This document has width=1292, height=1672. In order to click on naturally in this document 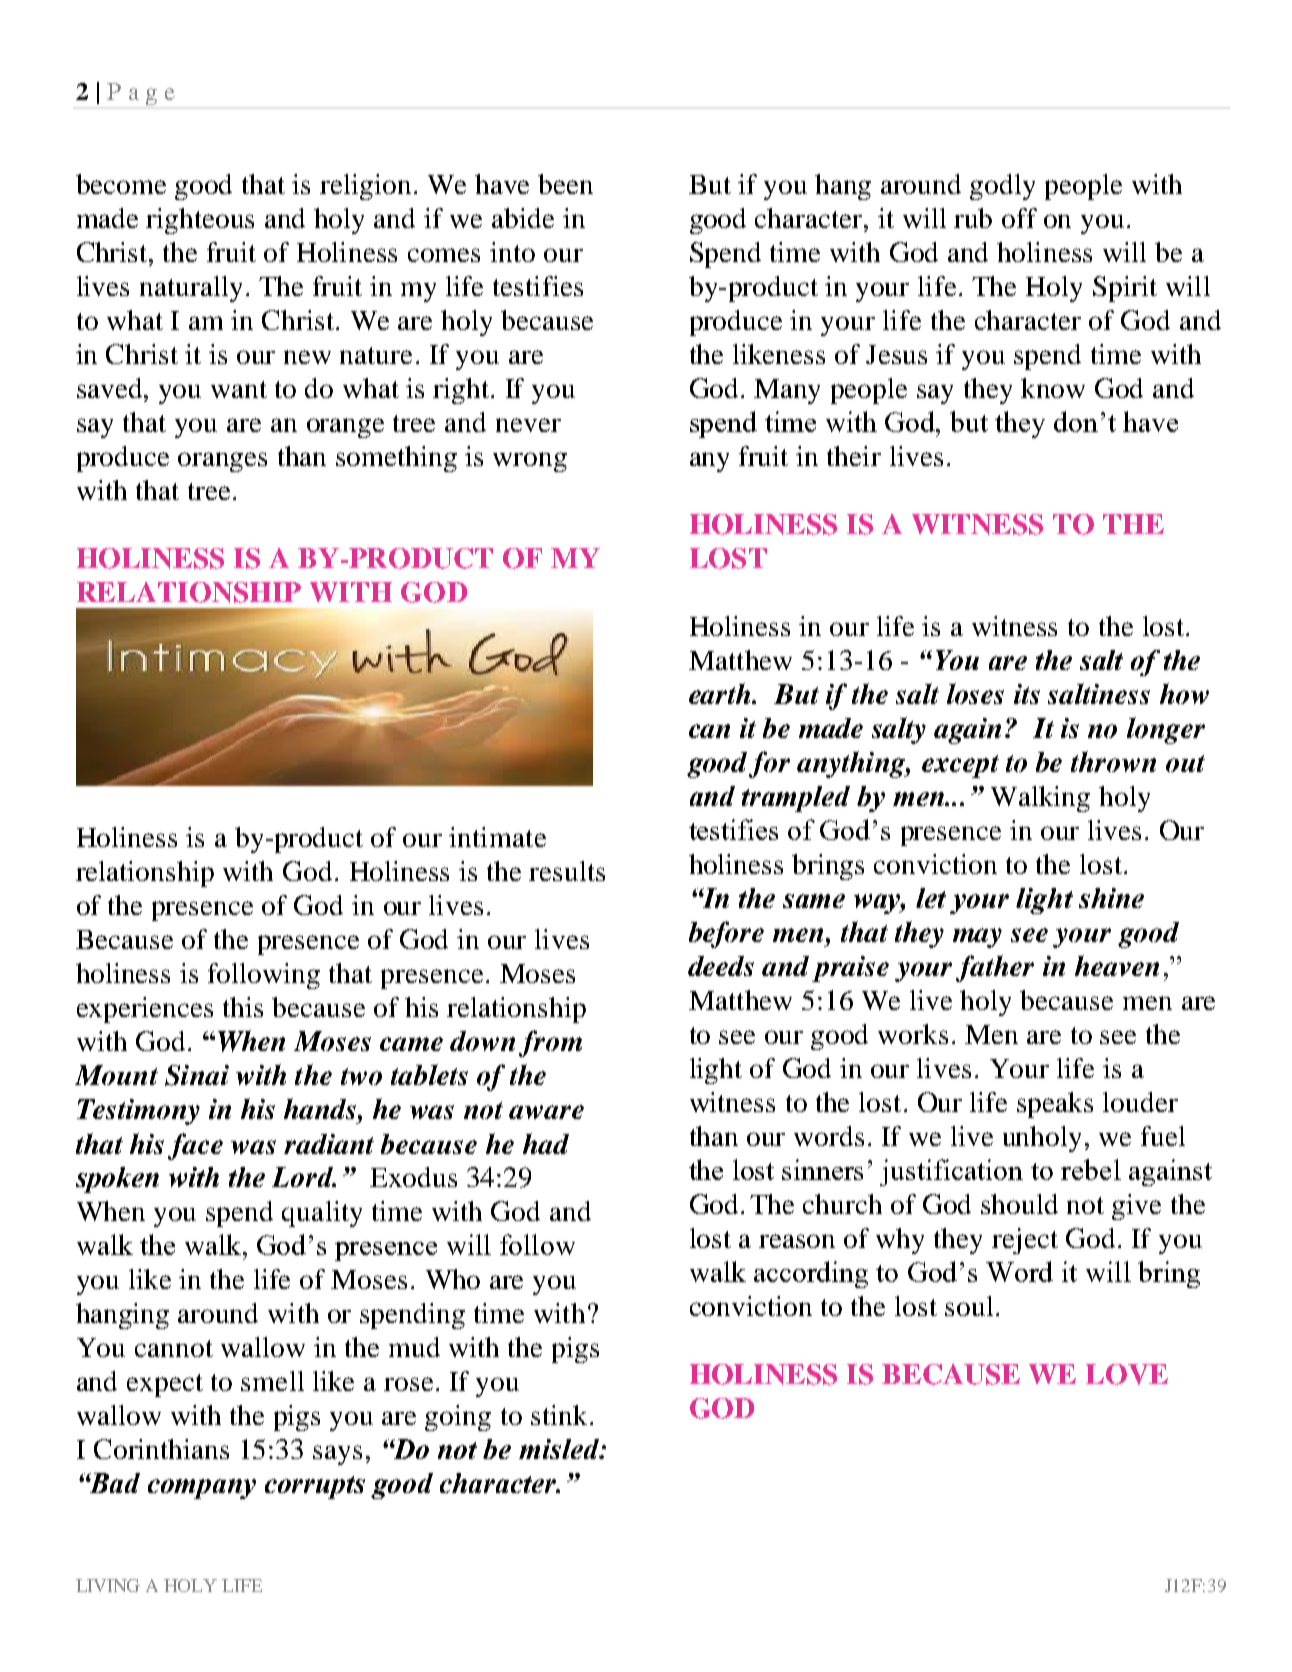, I will do `click(191, 289)`.
